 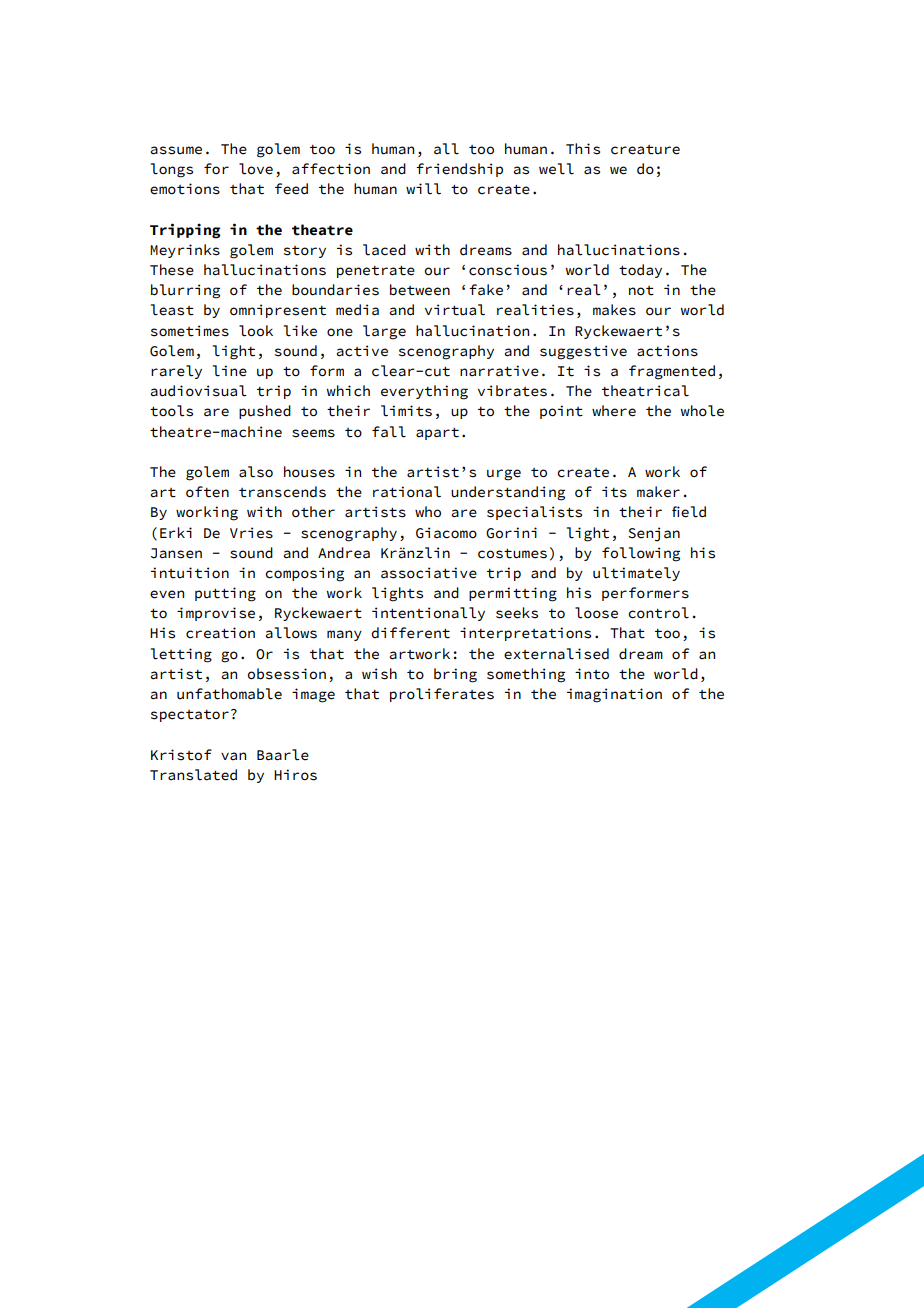 I want to click on van, so click(x=233, y=756).
